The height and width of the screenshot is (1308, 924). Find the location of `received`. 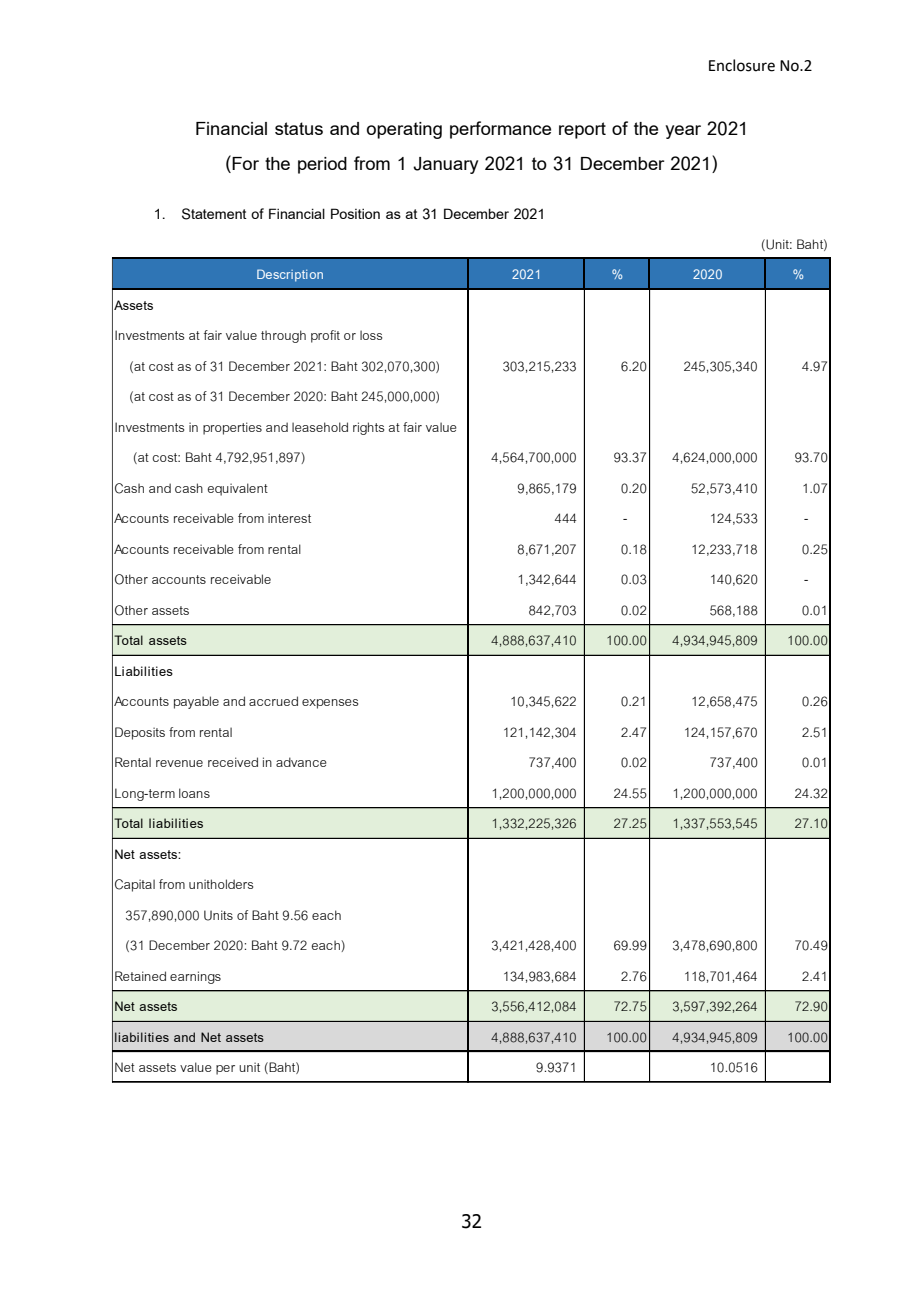

received is located at coordinates (233, 762).
